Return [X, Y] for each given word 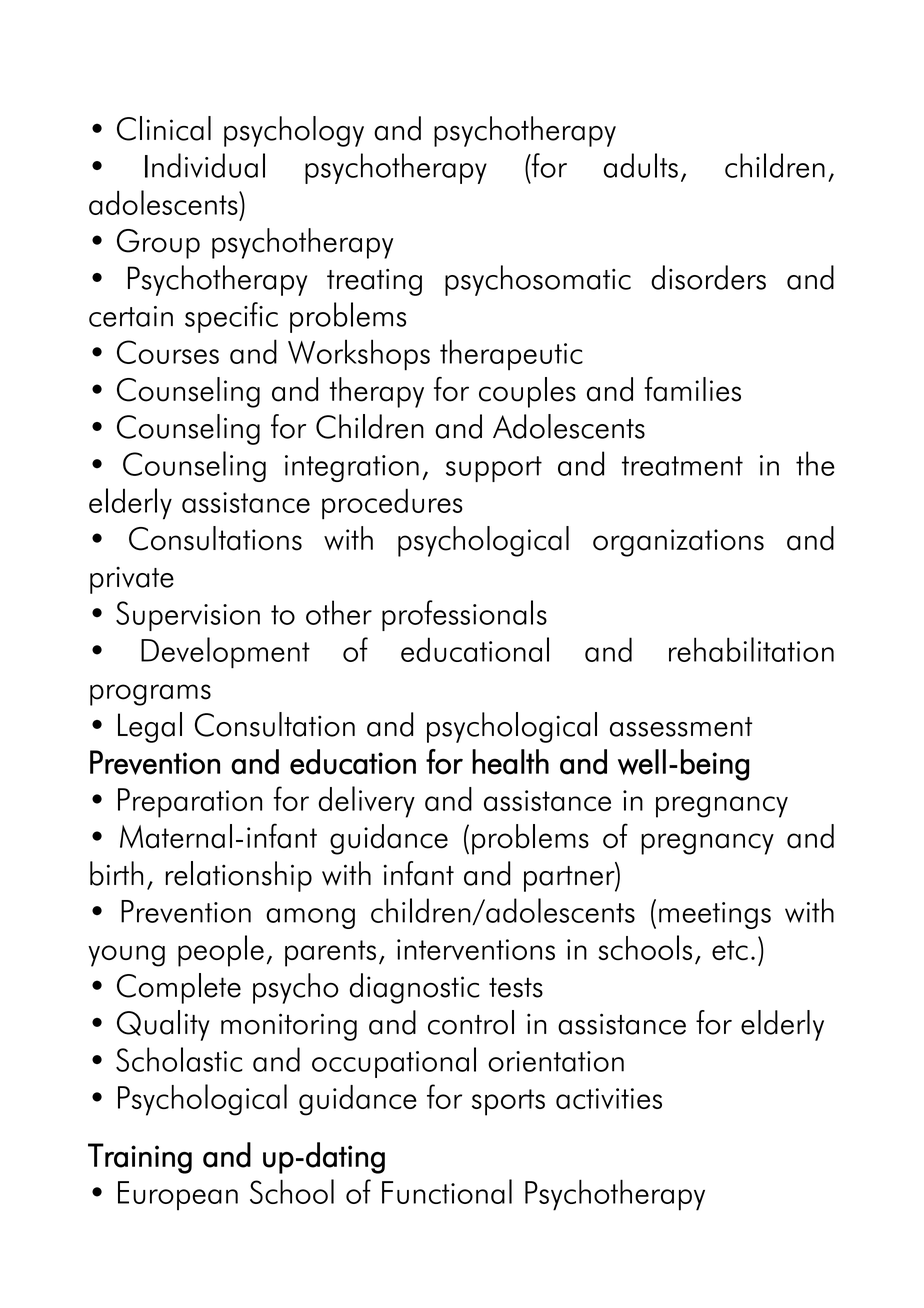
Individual [205, 165]
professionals [464, 615]
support [494, 469]
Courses [168, 352]
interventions [476, 949]
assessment [681, 727]
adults [640, 165]
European [178, 1196]
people [221, 951]
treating [374, 282]
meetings [715, 915]
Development [225, 653]
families [692, 389]
